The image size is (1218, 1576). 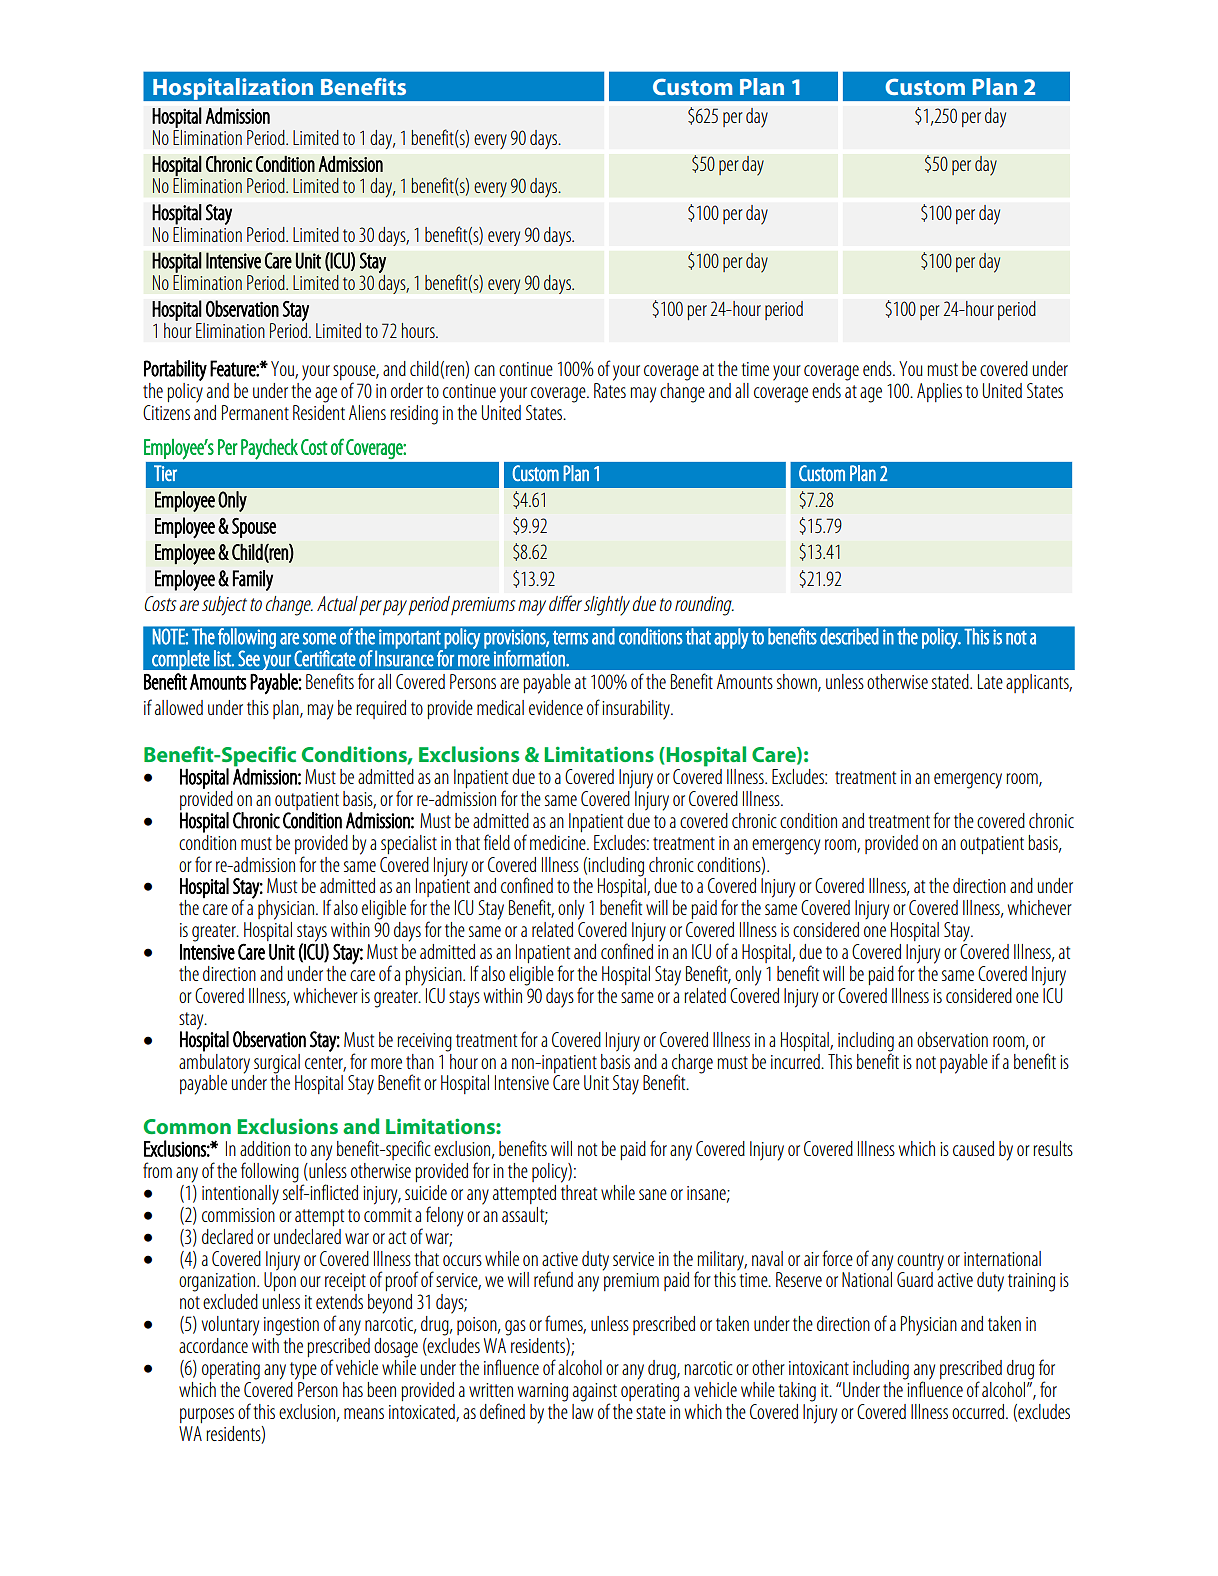 I want to click on occurred, so click(x=979, y=1411).
